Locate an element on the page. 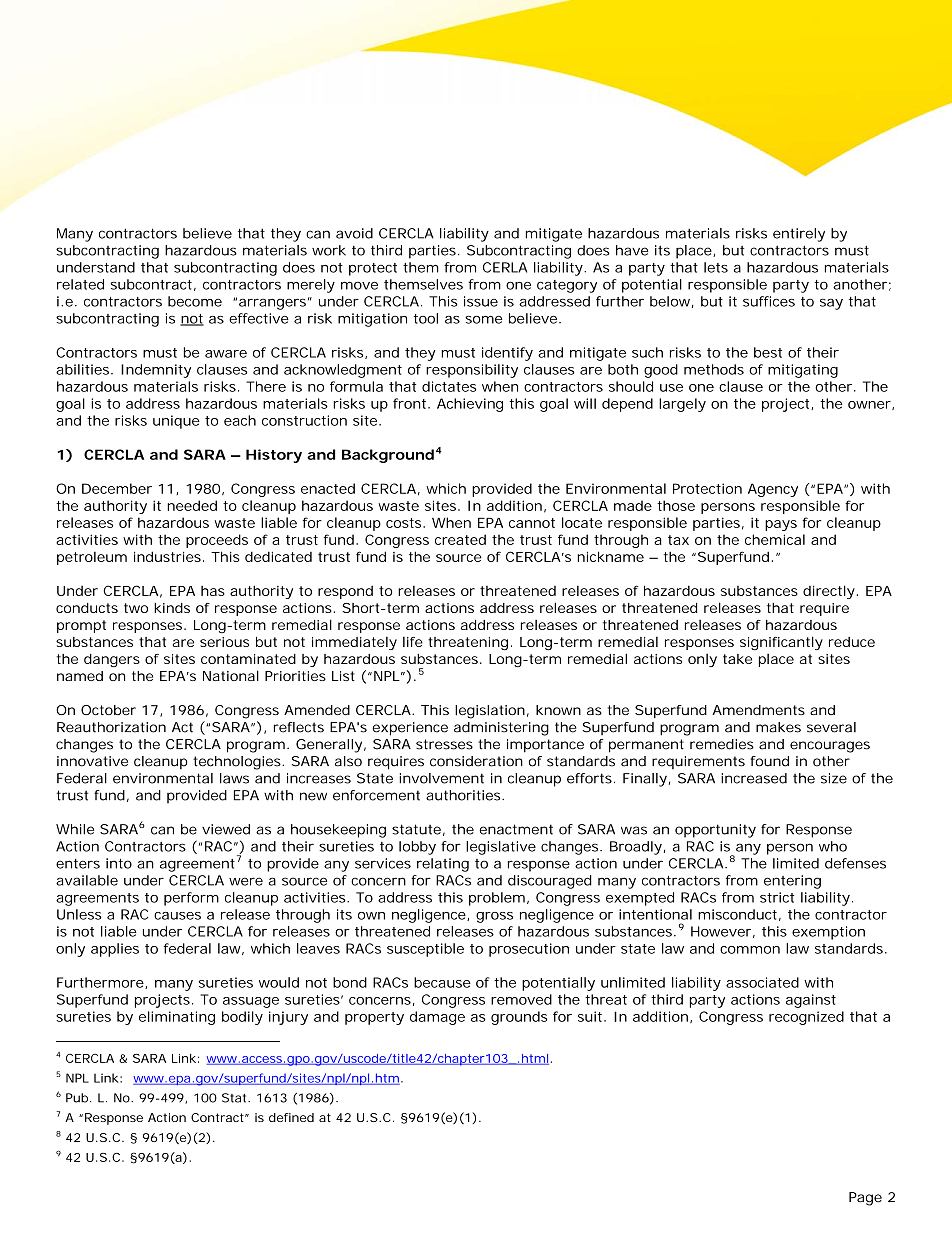 The image size is (952, 1233). become is located at coordinates (195, 301).
